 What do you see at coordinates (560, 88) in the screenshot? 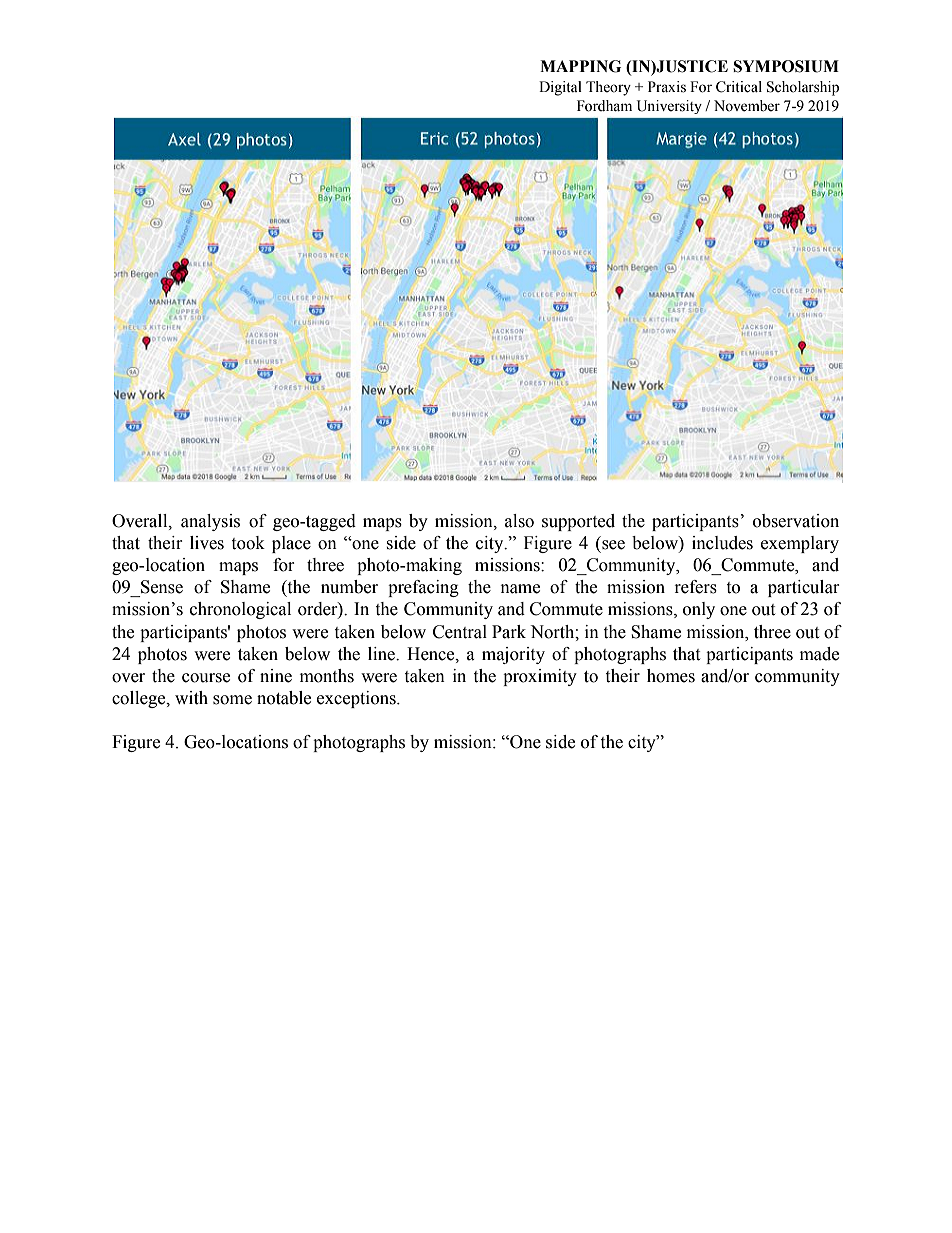
I see `Digital` at bounding box center [560, 88].
